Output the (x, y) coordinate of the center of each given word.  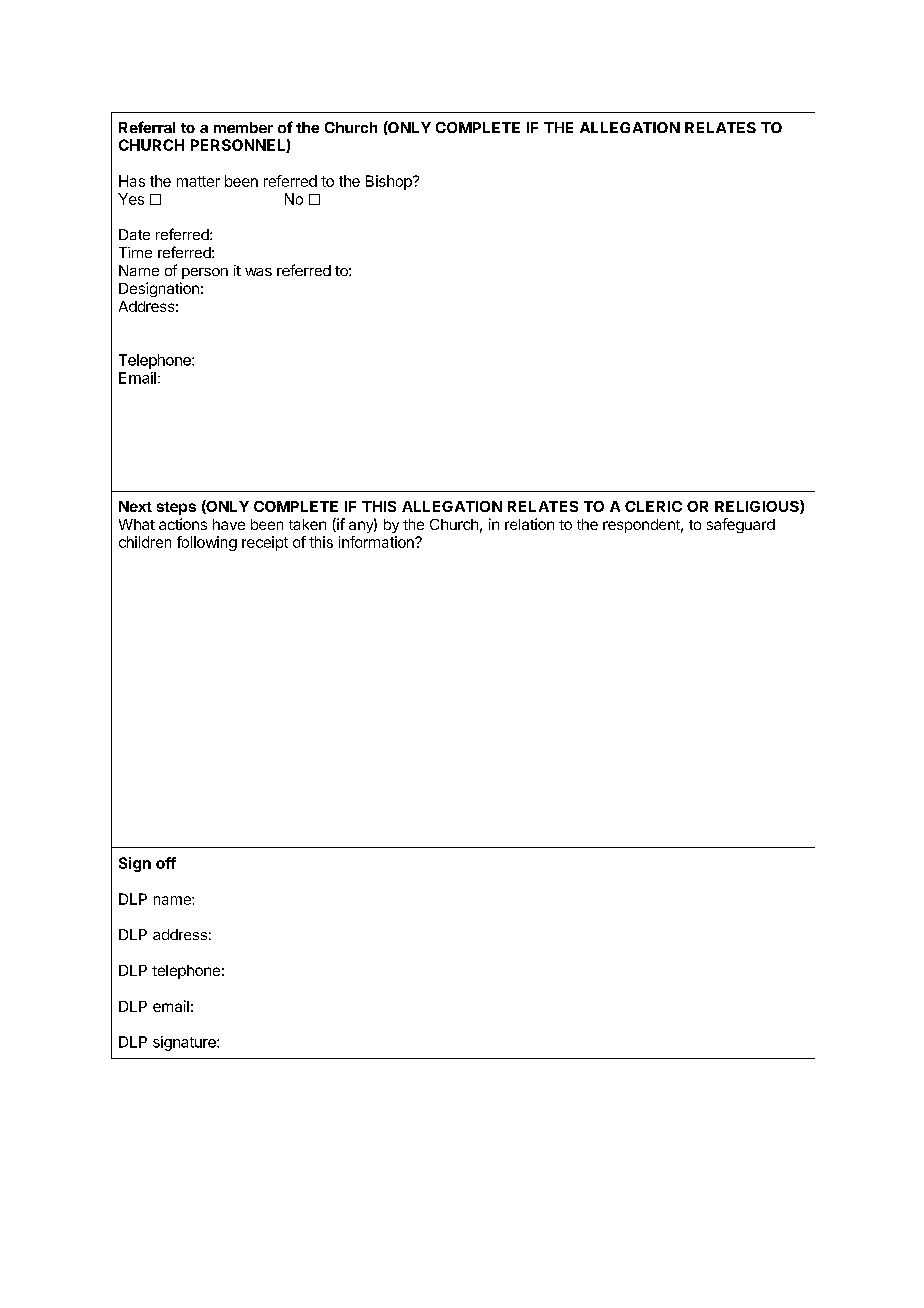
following (207, 543)
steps (176, 508)
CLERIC (653, 506)
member (243, 127)
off (166, 863)
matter (198, 181)
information (377, 542)
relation (529, 524)
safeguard (741, 525)
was (258, 272)
